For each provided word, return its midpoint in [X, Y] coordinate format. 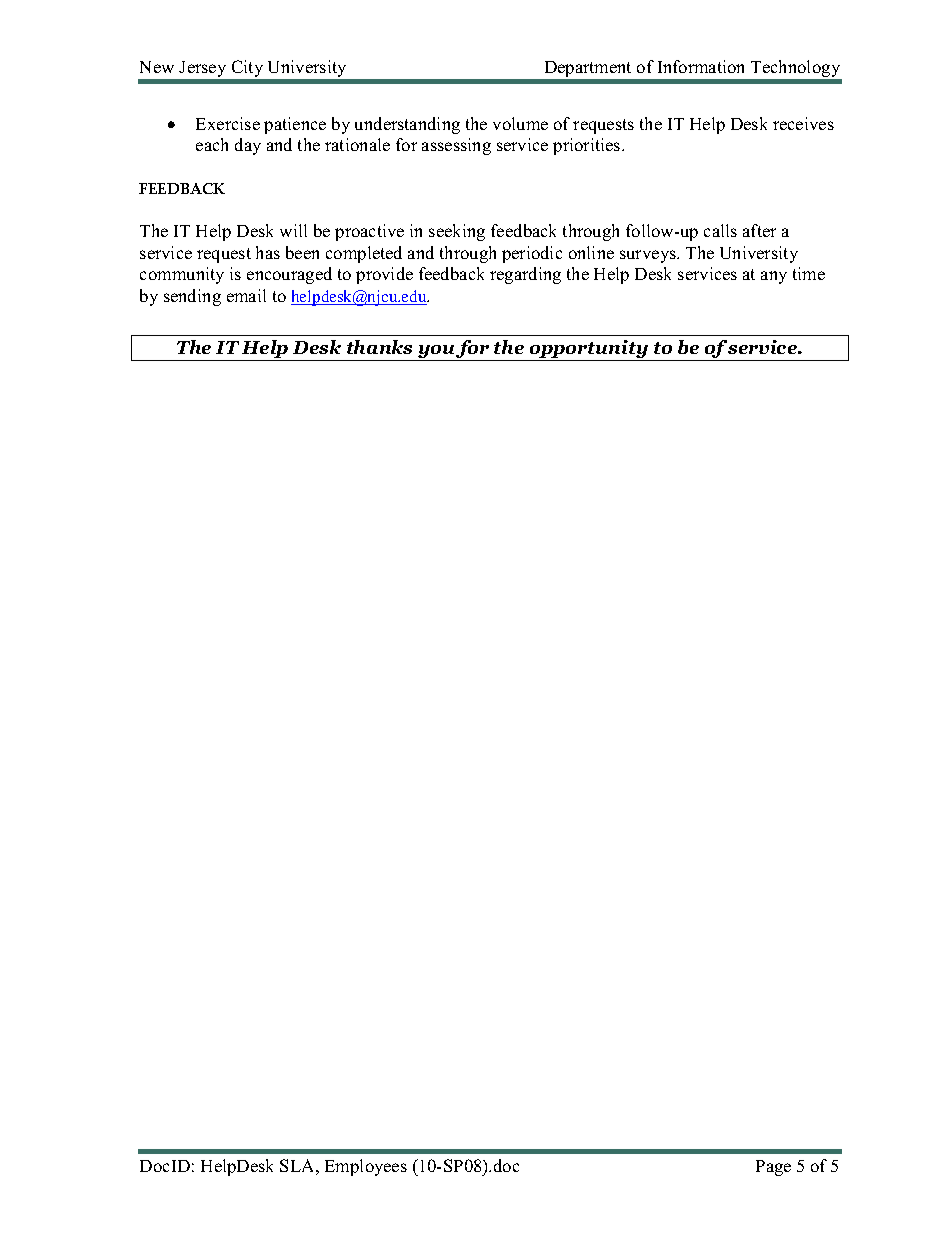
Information [701, 66]
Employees [366, 1167]
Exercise [228, 123]
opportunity [589, 350]
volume [520, 123]
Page [773, 1168]
